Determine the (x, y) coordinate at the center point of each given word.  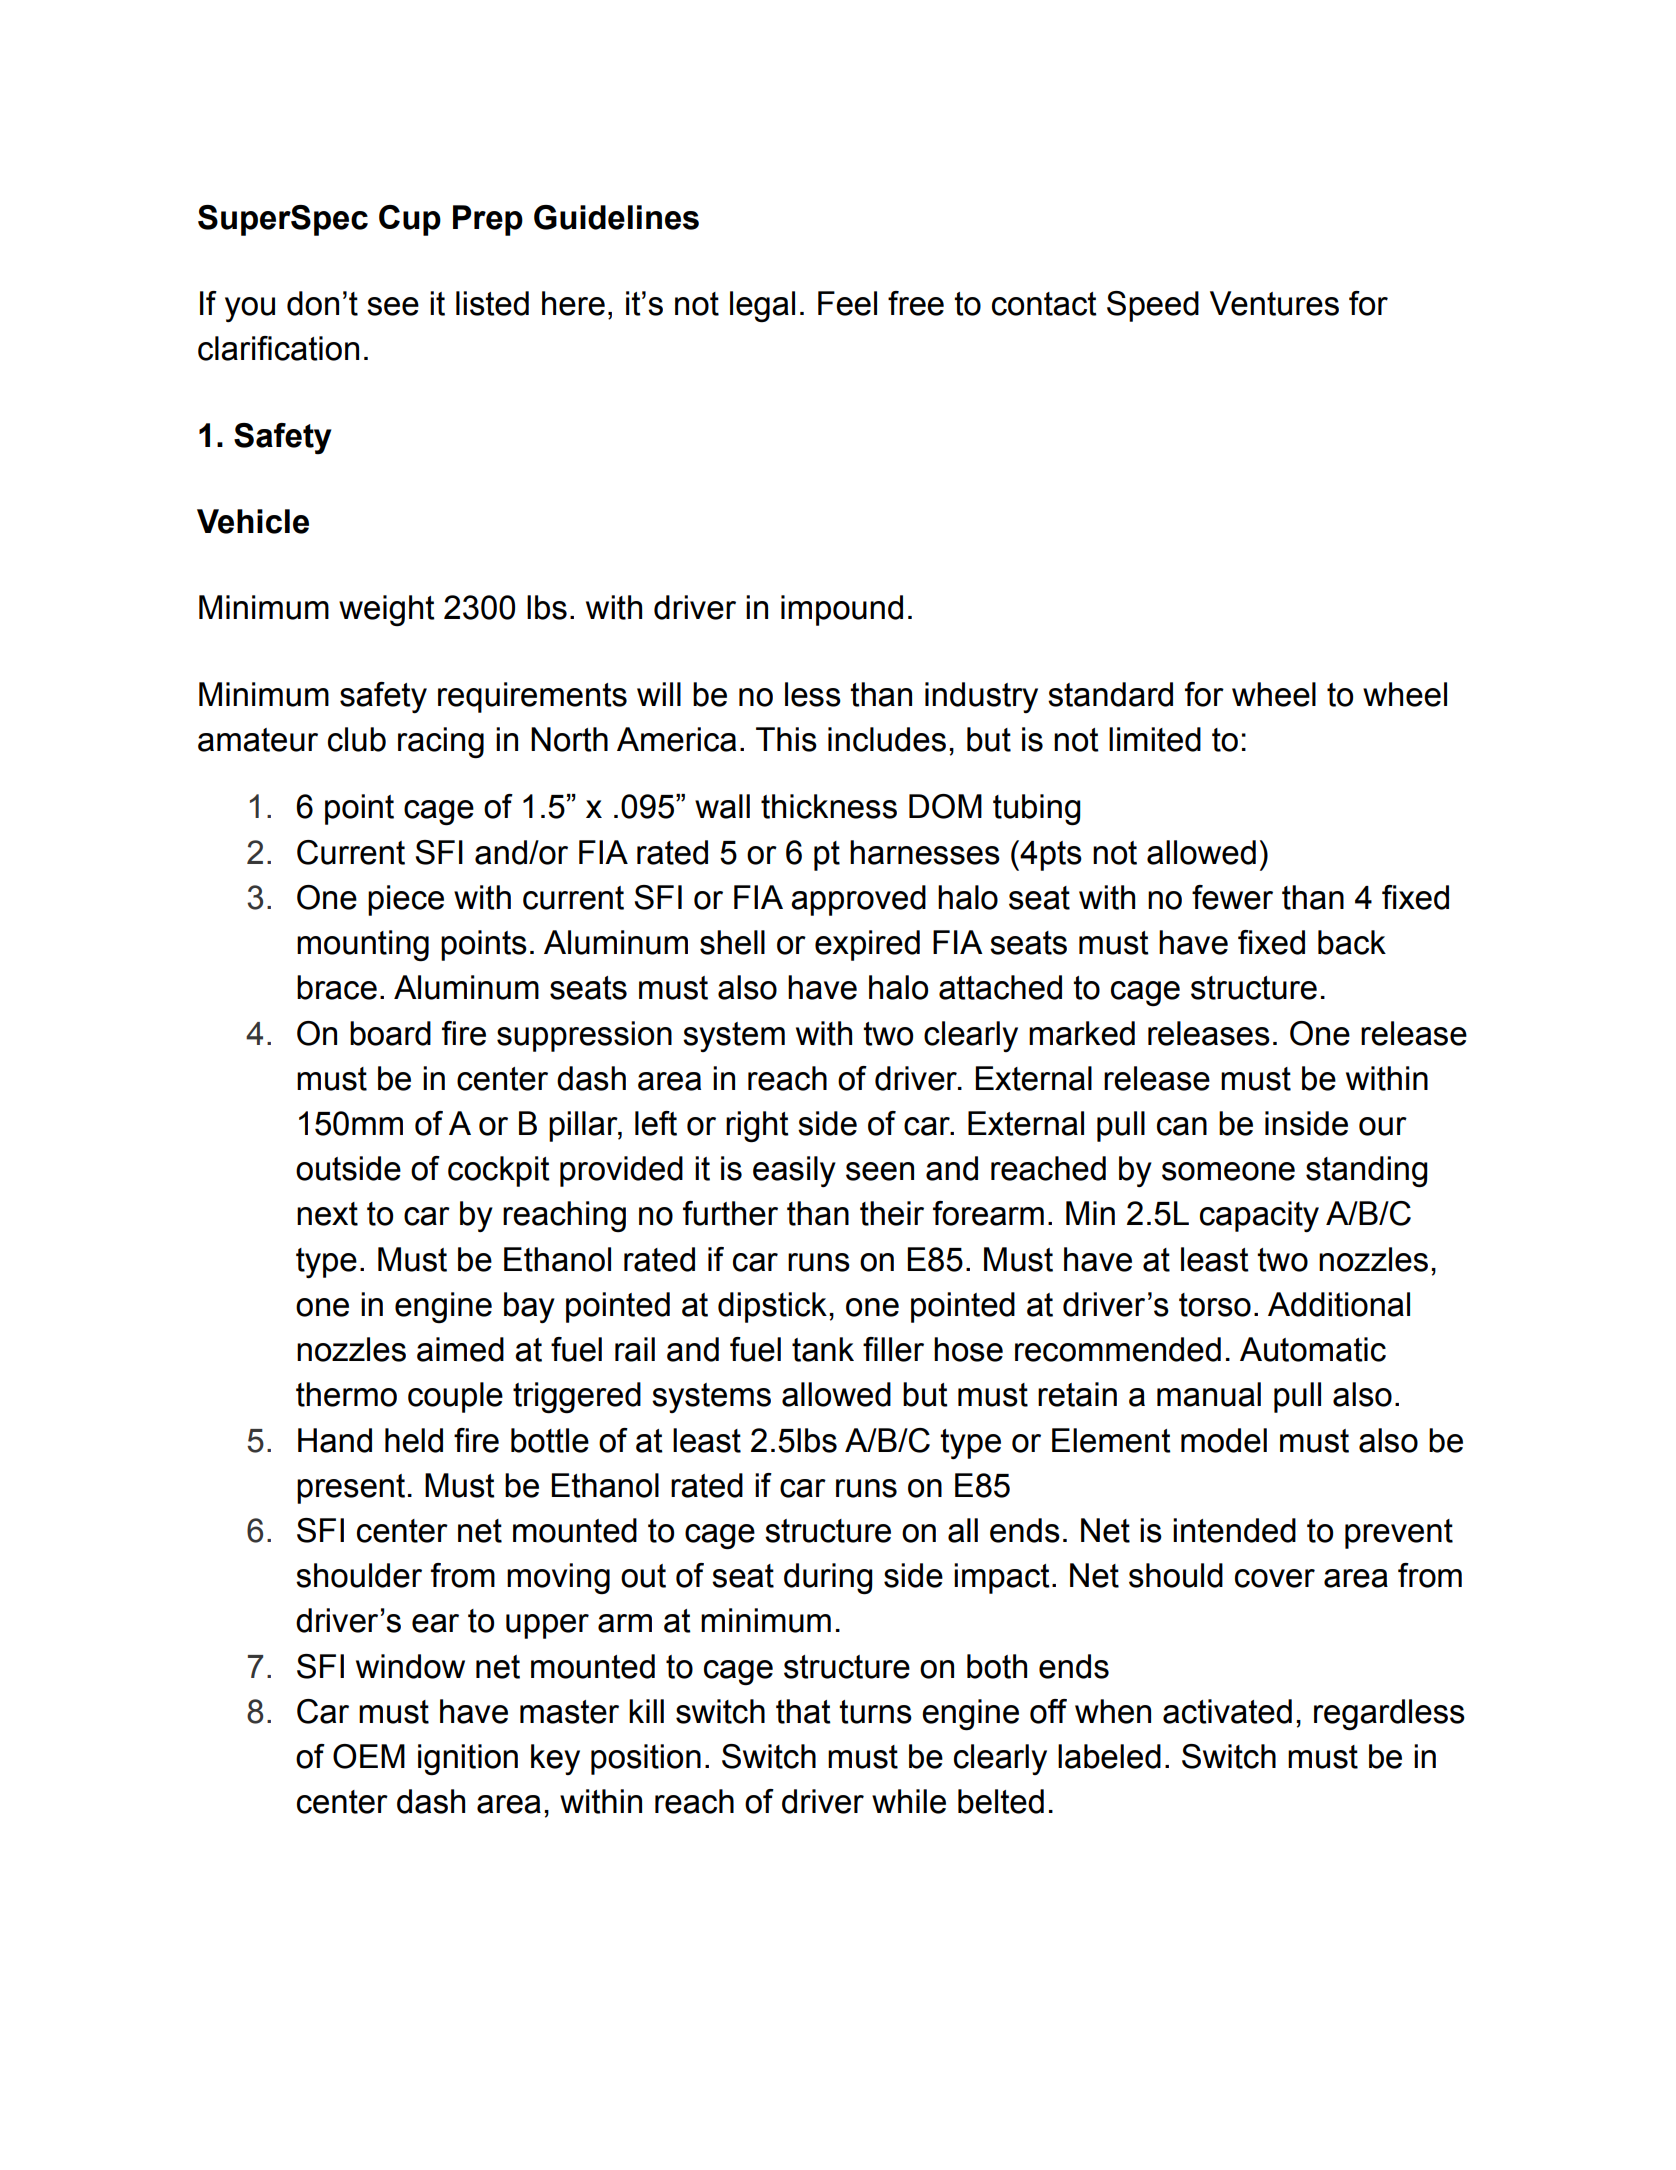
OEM (369, 1756)
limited (1155, 739)
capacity (1259, 1216)
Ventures (1274, 303)
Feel (847, 303)
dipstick (772, 1307)
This (786, 739)
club (357, 739)
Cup (410, 220)
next (327, 1214)
